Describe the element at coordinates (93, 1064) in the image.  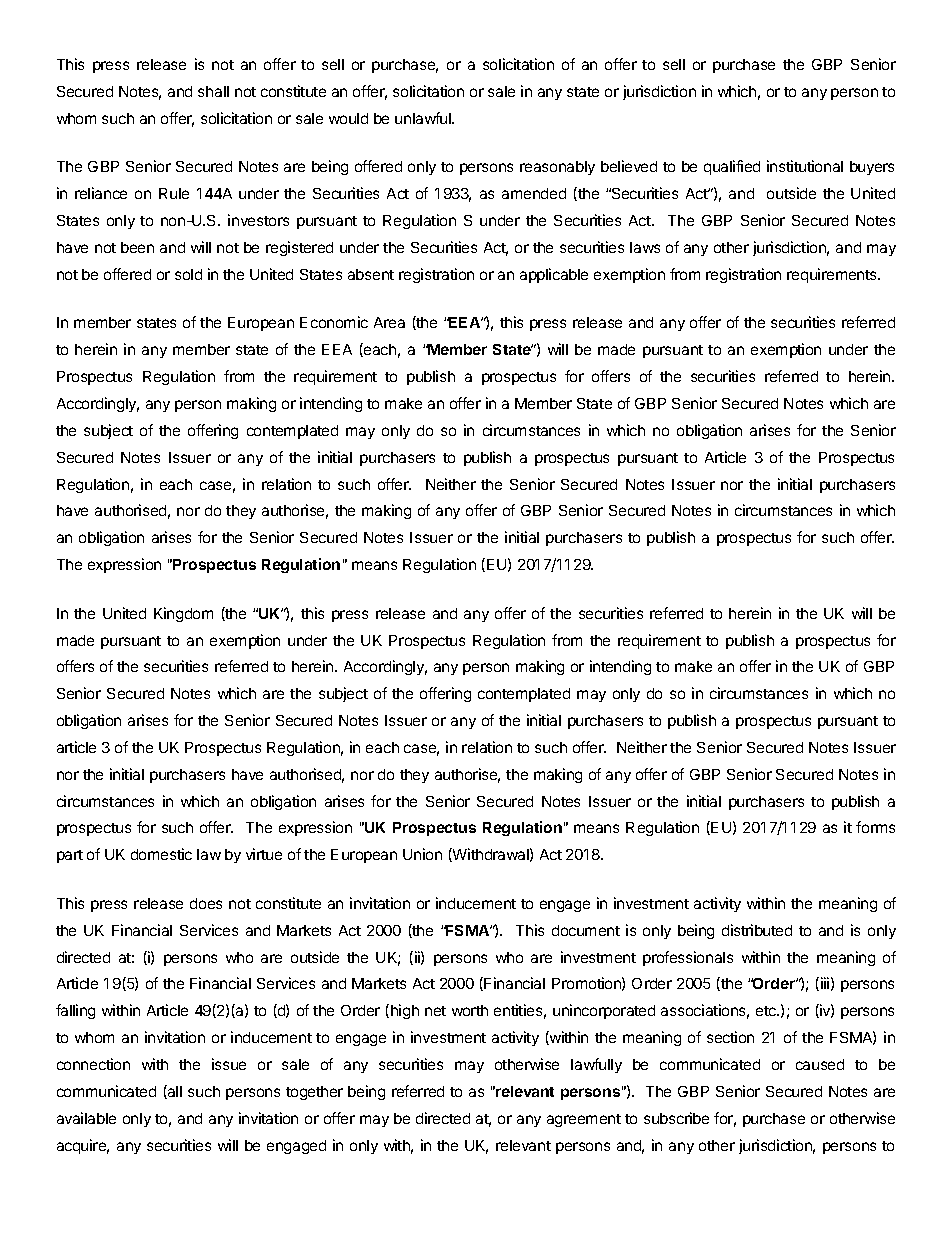
I see `connection` at that location.
